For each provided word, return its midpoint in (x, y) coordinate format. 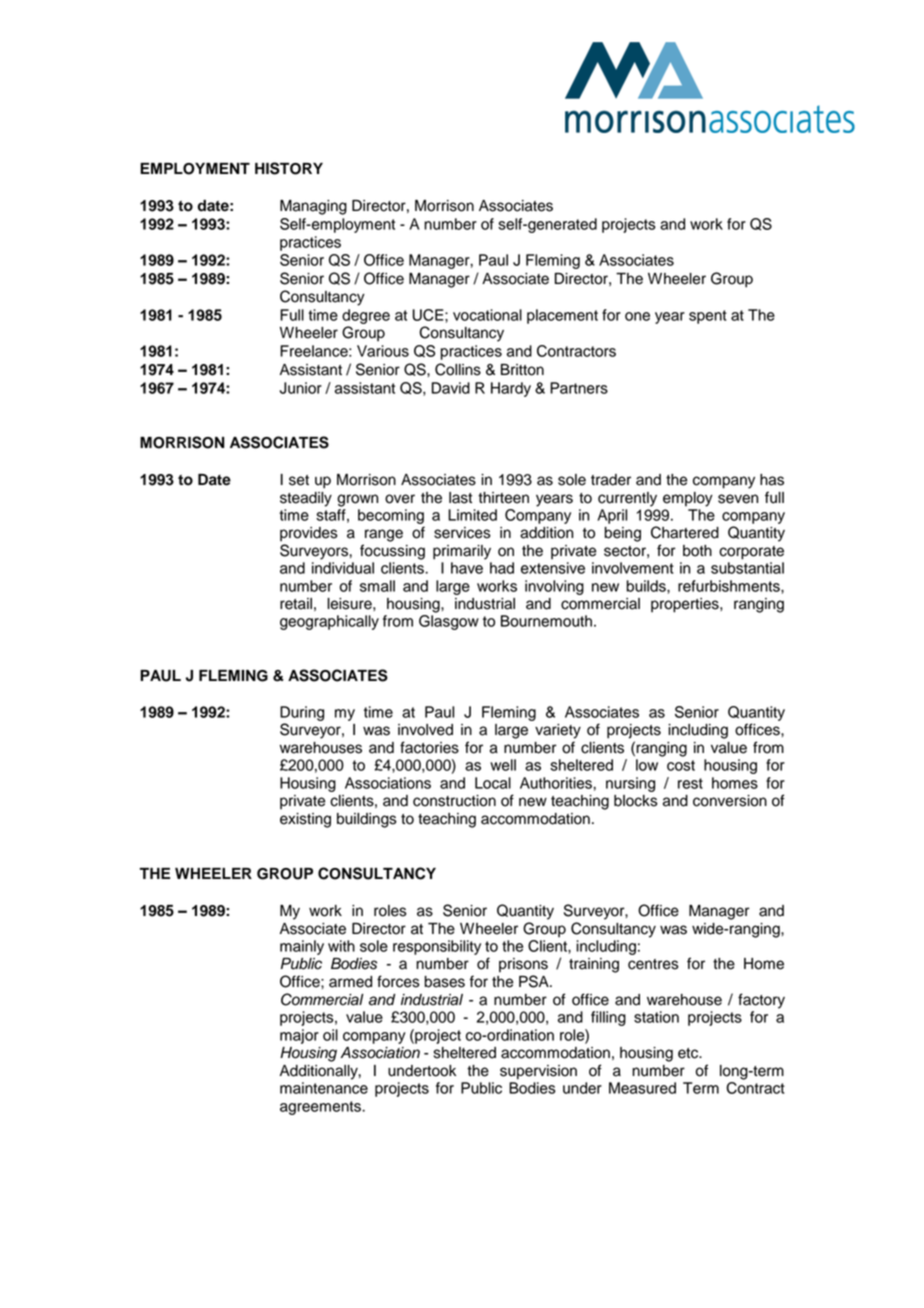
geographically (329, 622)
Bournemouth (546, 621)
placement (562, 316)
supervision (538, 1072)
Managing (313, 207)
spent (708, 317)
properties (686, 605)
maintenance (324, 1088)
